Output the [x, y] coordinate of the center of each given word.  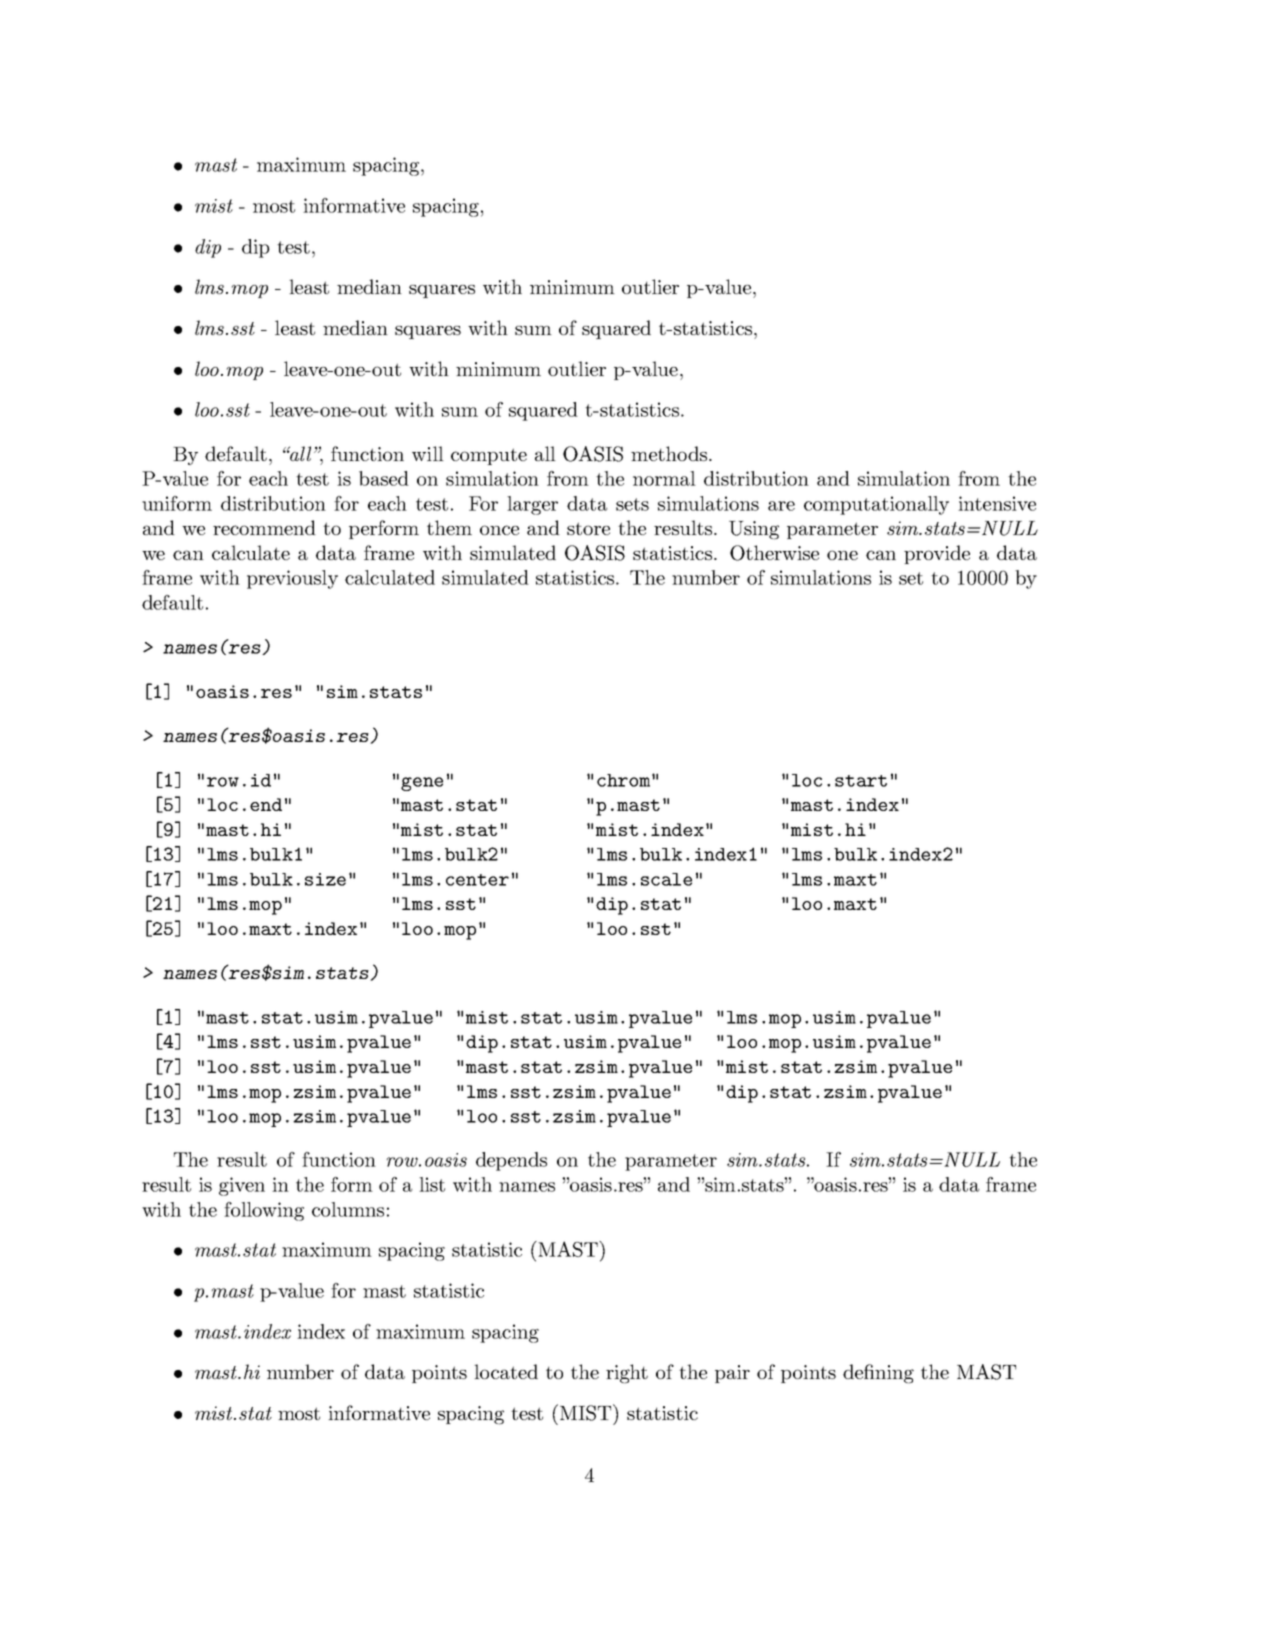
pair [732, 1374]
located [506, 1371]
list [432, 1184]
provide [937, 554]
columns [348, 1209]
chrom [625, 780]
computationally [876, 505]
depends [511, 1161]
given [242, 1186]
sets [632, 504]
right [627, 1374]
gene [422, 784]
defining [878, 1374]
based [384, 478]
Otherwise [774, 553]
